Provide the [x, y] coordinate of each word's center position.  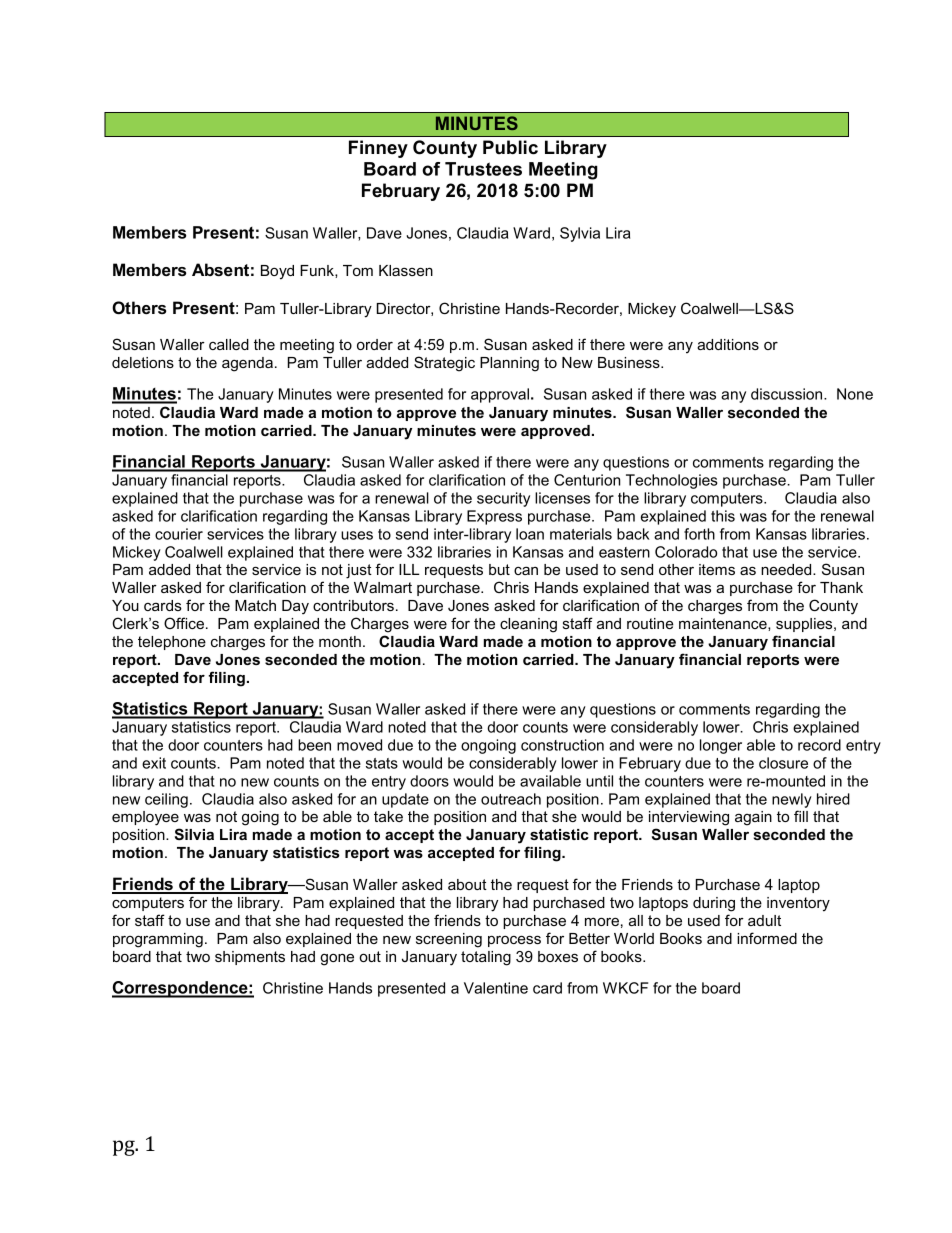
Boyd [277, 272]
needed [787, 569]
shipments [250, 958]
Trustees [483, 169]
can [526, 570]
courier [179, 534]
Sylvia [580, 234]
